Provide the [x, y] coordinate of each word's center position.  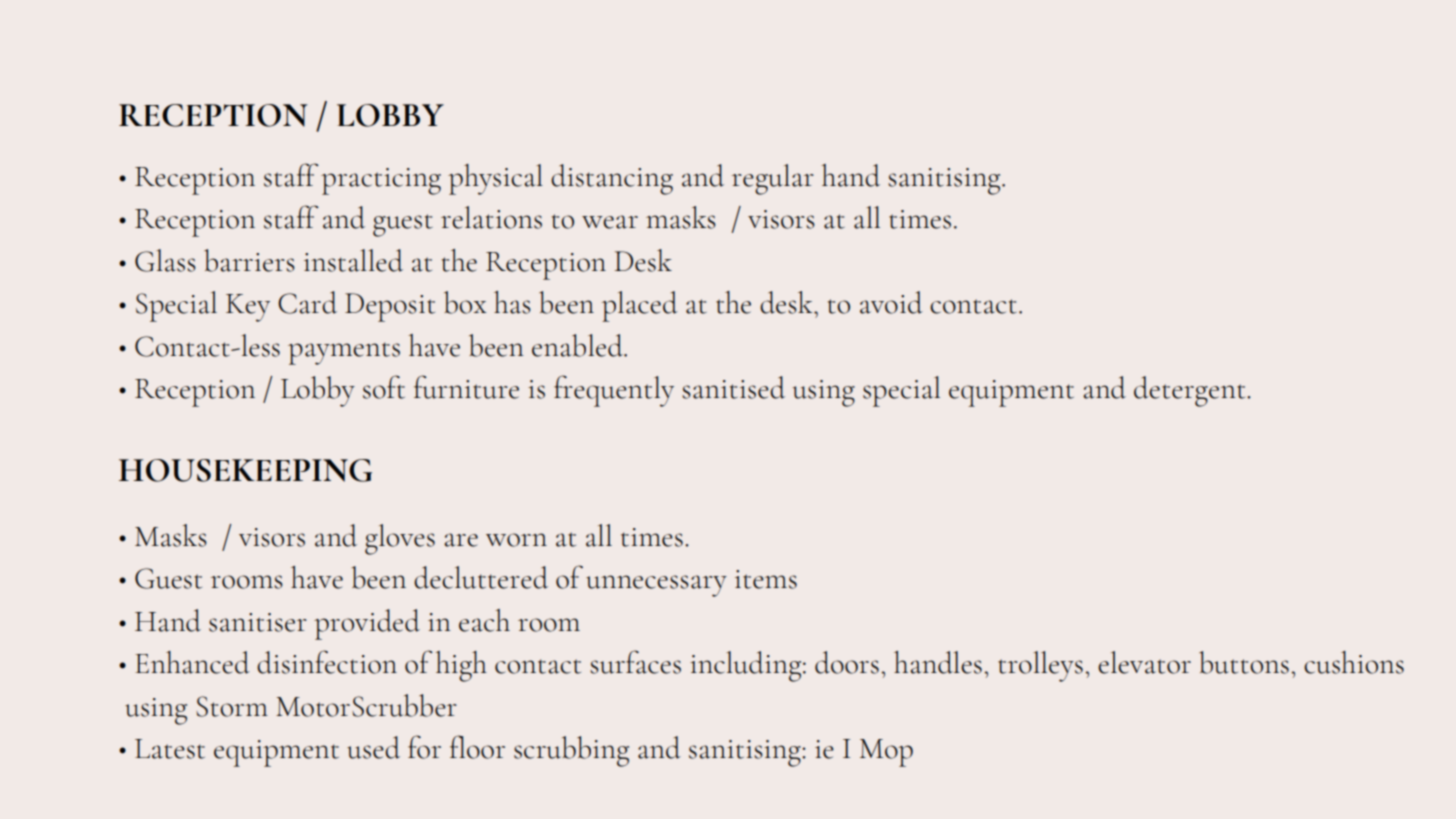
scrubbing [571, 751]
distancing [612, 179]
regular [773, 179]
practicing [381, 181]
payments [344, 353]
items [766, 579]
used [373, 747]
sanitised [733, 387]
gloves [400, 539]
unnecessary [656, 586]
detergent [1191, 391]
